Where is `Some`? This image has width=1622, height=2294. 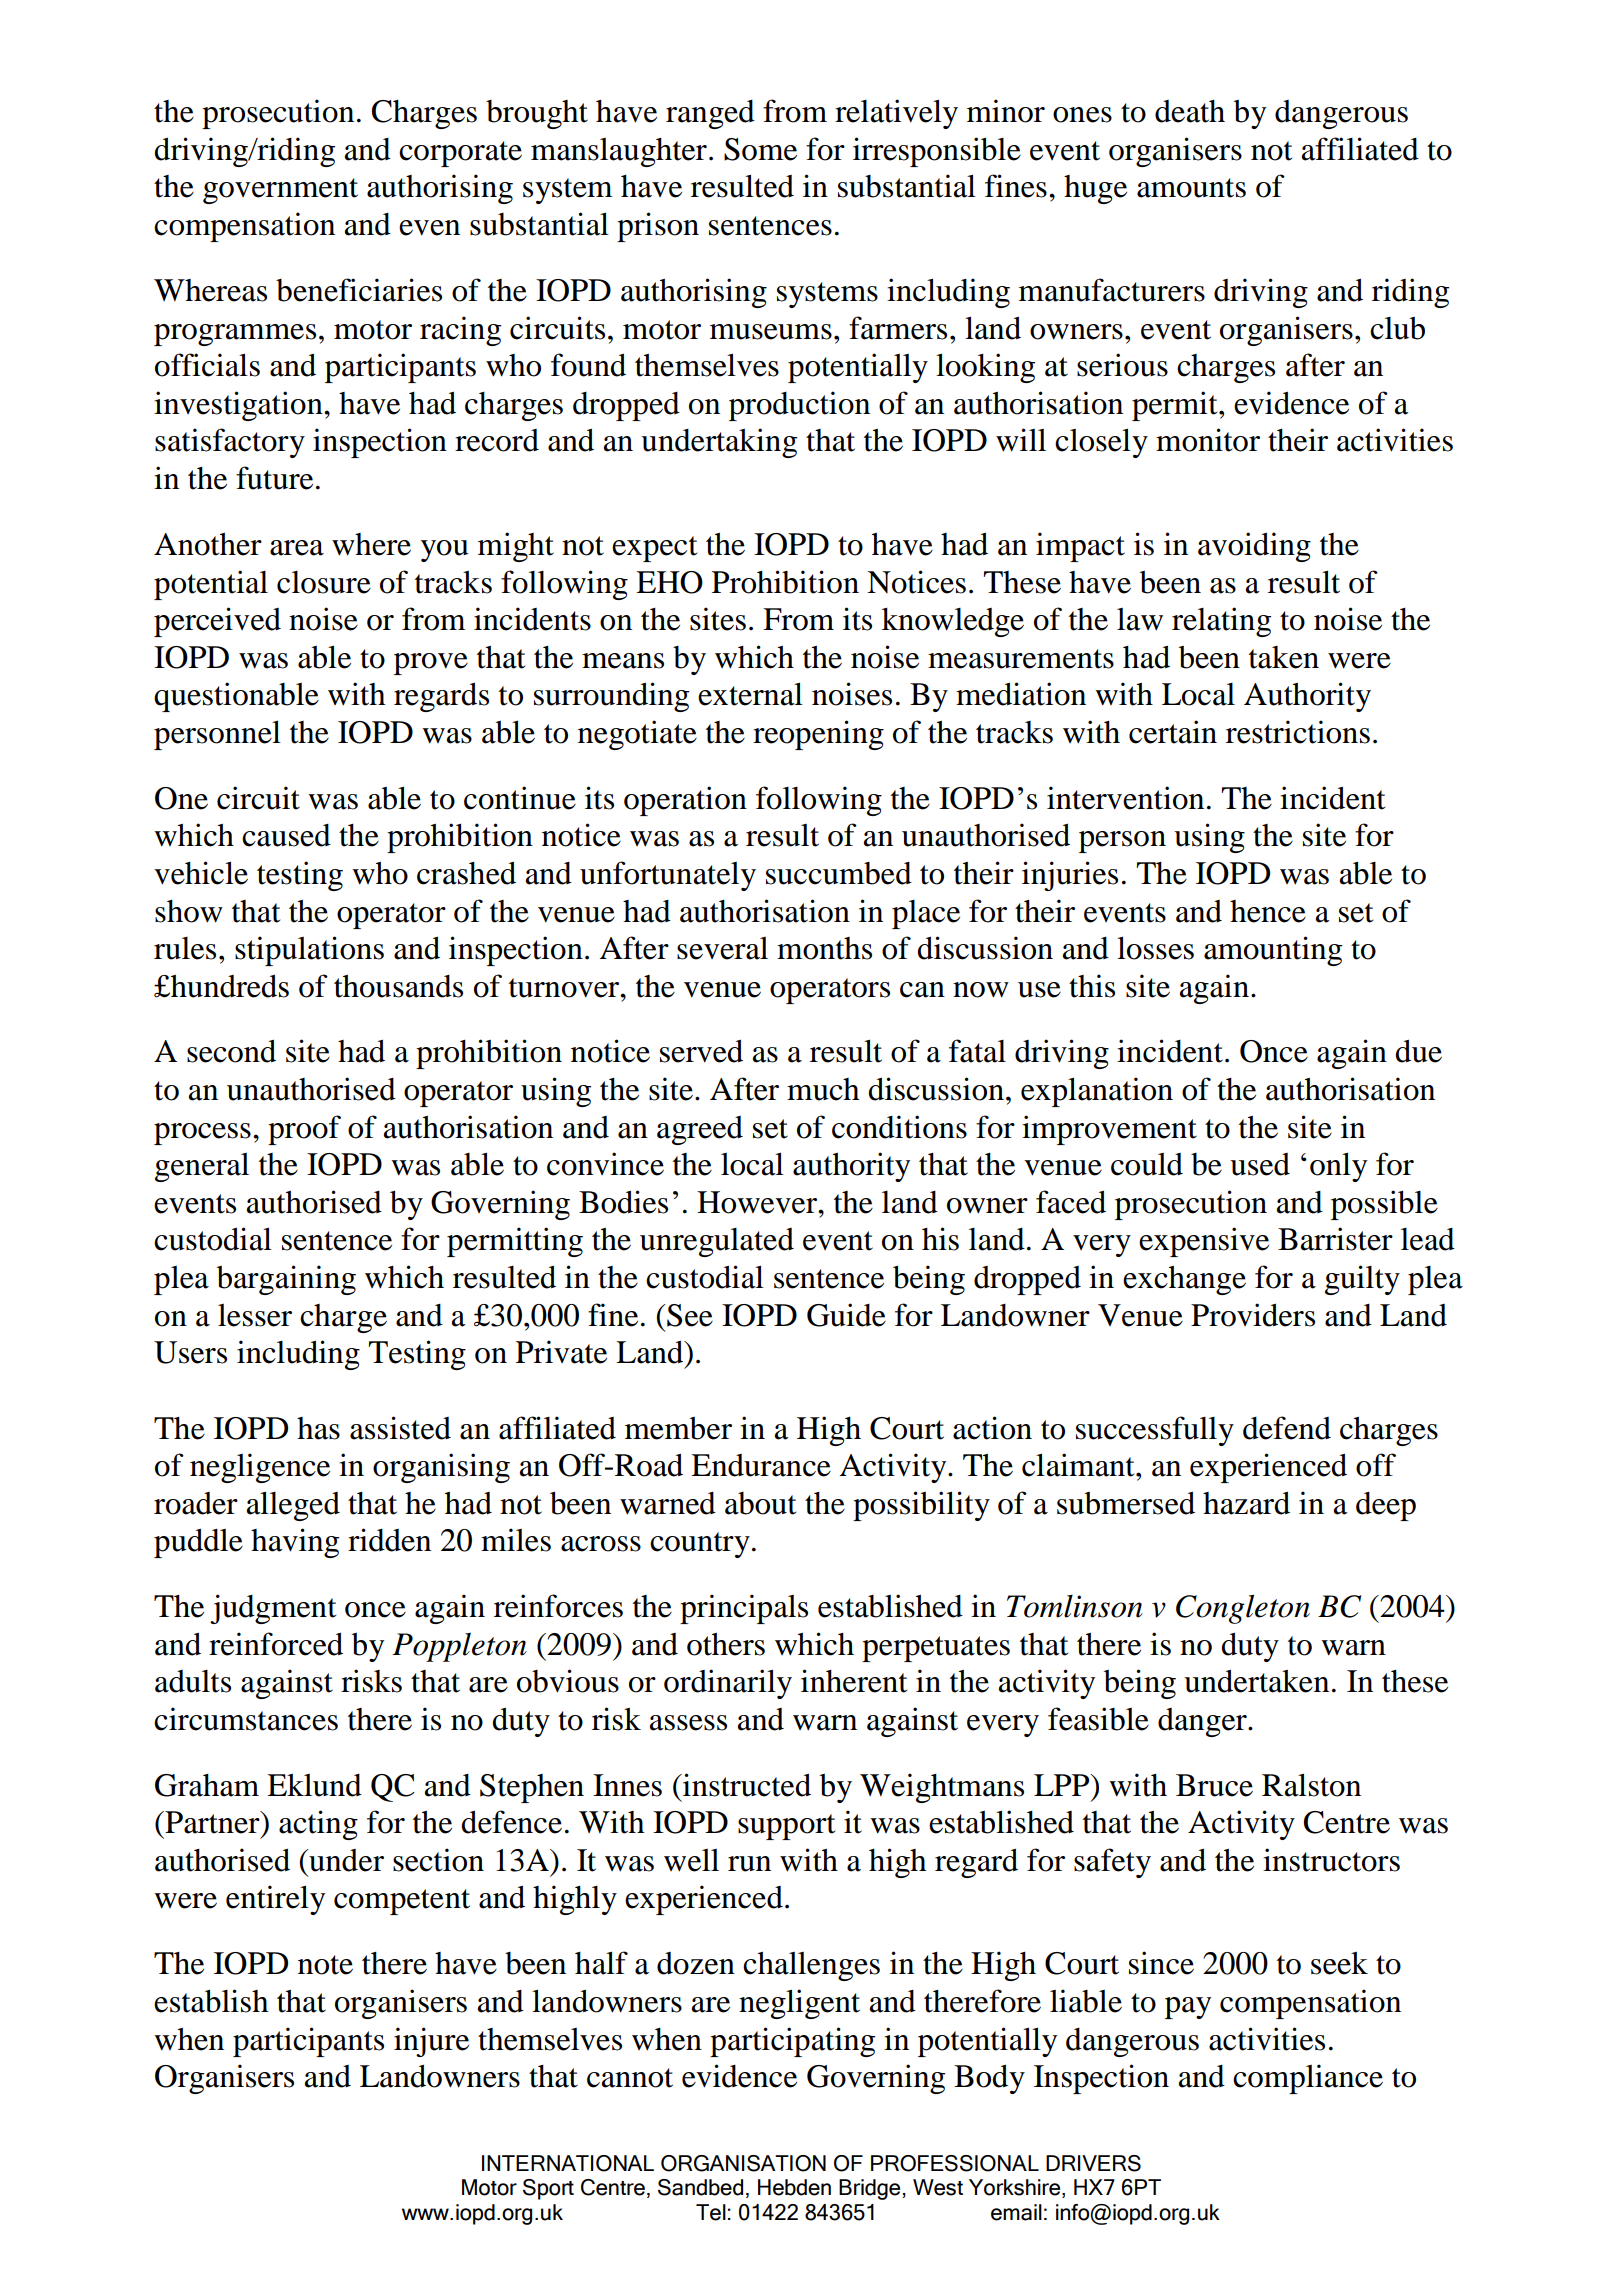 Some is located at coordinates (760, 149).
